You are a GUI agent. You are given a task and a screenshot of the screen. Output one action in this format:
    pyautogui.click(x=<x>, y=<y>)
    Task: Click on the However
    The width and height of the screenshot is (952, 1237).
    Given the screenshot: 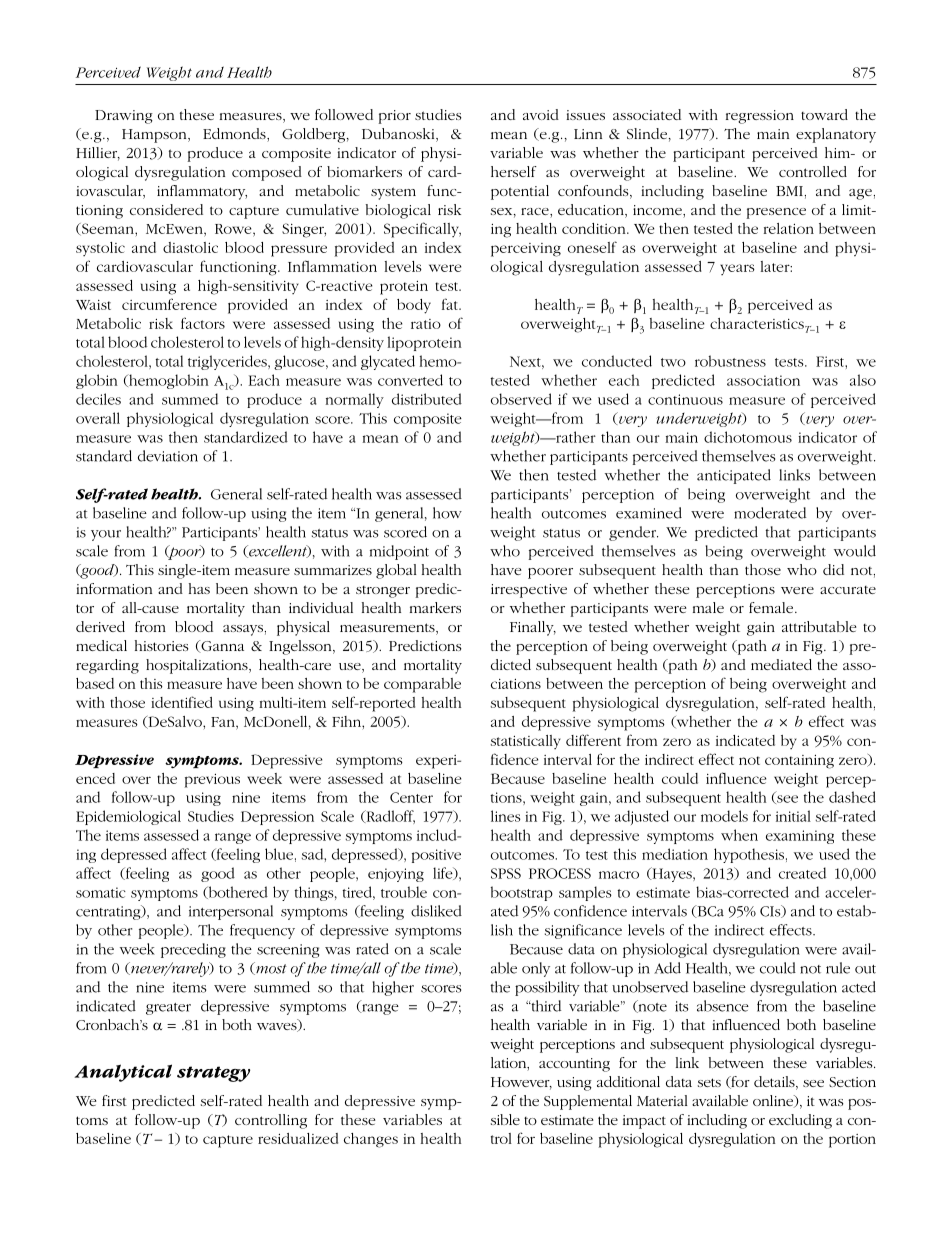 What is the action you would take?
    pyautogui.click(x=521, y=1083)
